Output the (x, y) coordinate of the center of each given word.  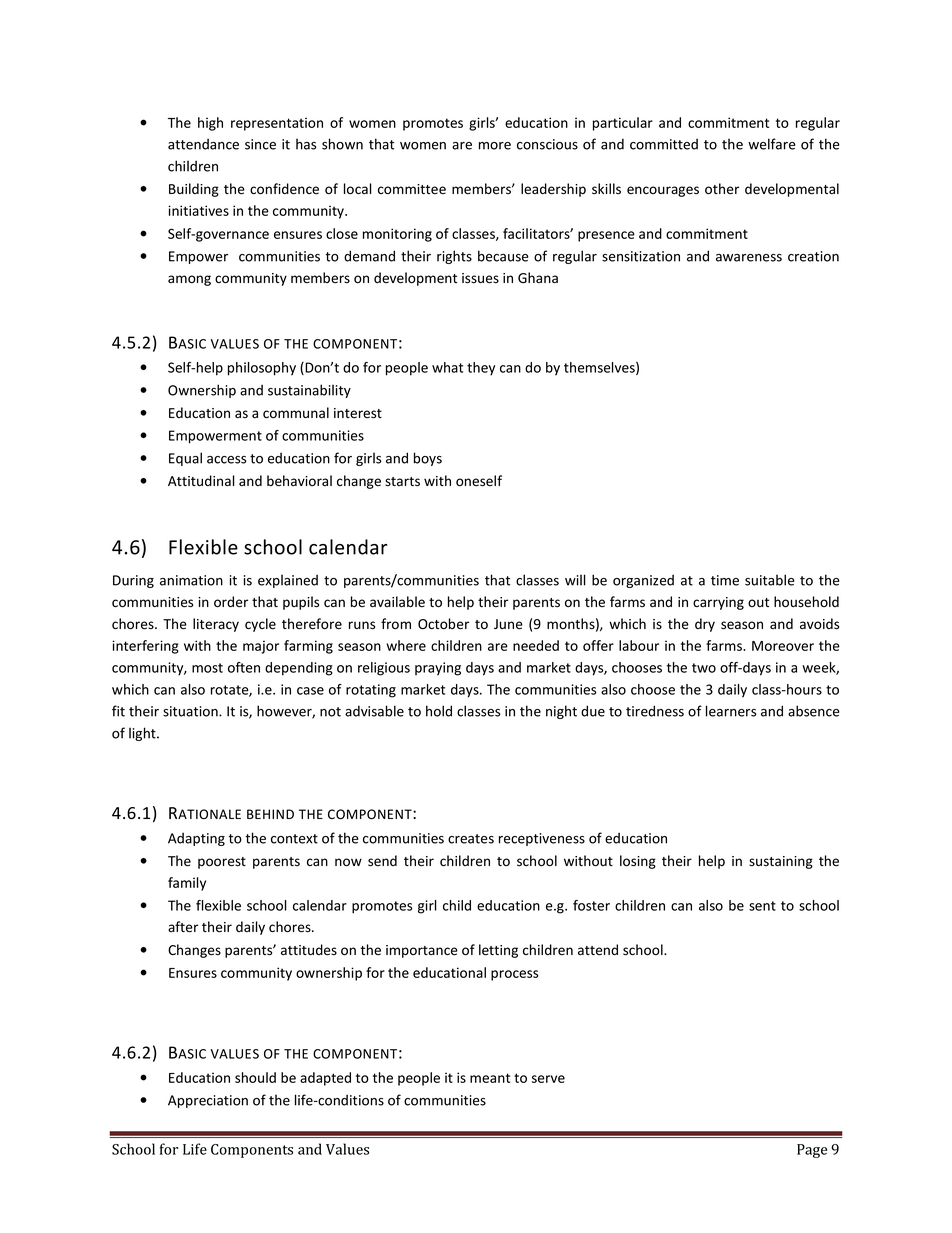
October (443, 624)
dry (705, 625)
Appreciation (208, 1101)
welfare (772, 144)
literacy (216, 625)
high (210, 124)
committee (412, 189)
